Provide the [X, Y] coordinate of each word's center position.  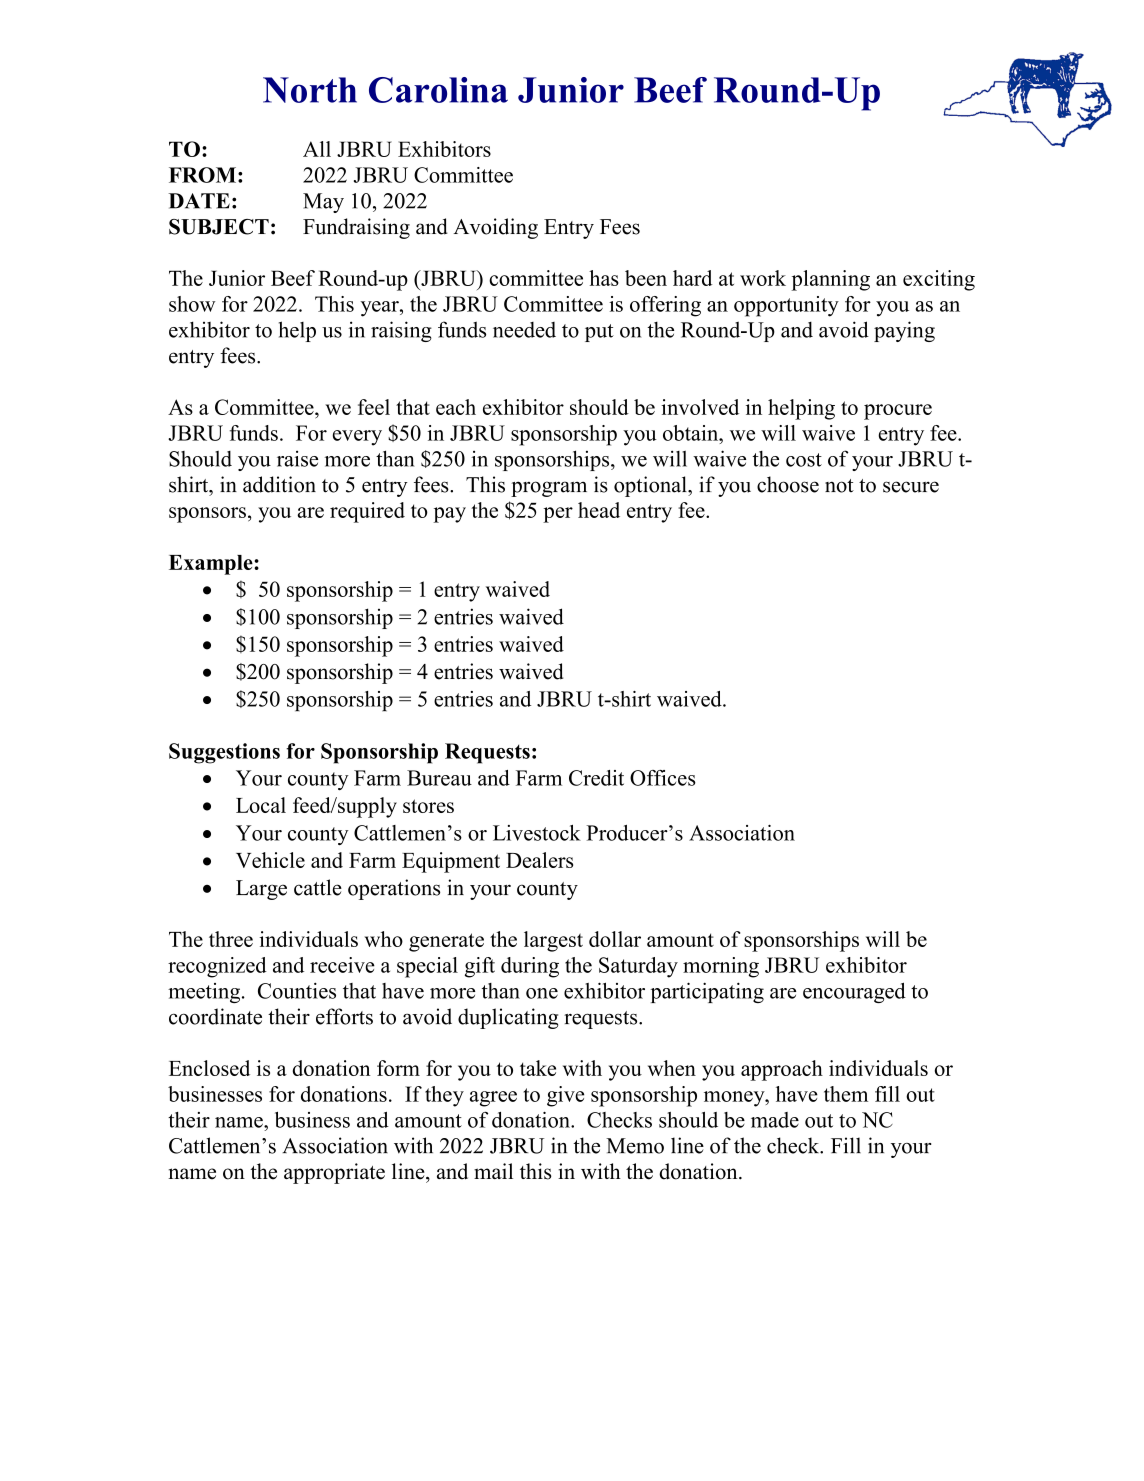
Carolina [438, 90]
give [565, 1096]
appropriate [334, 1173]
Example [212, 565]
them [846, 1094]
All [317, 149]
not [839, 486]
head [599, 510]
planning [830, 280]
